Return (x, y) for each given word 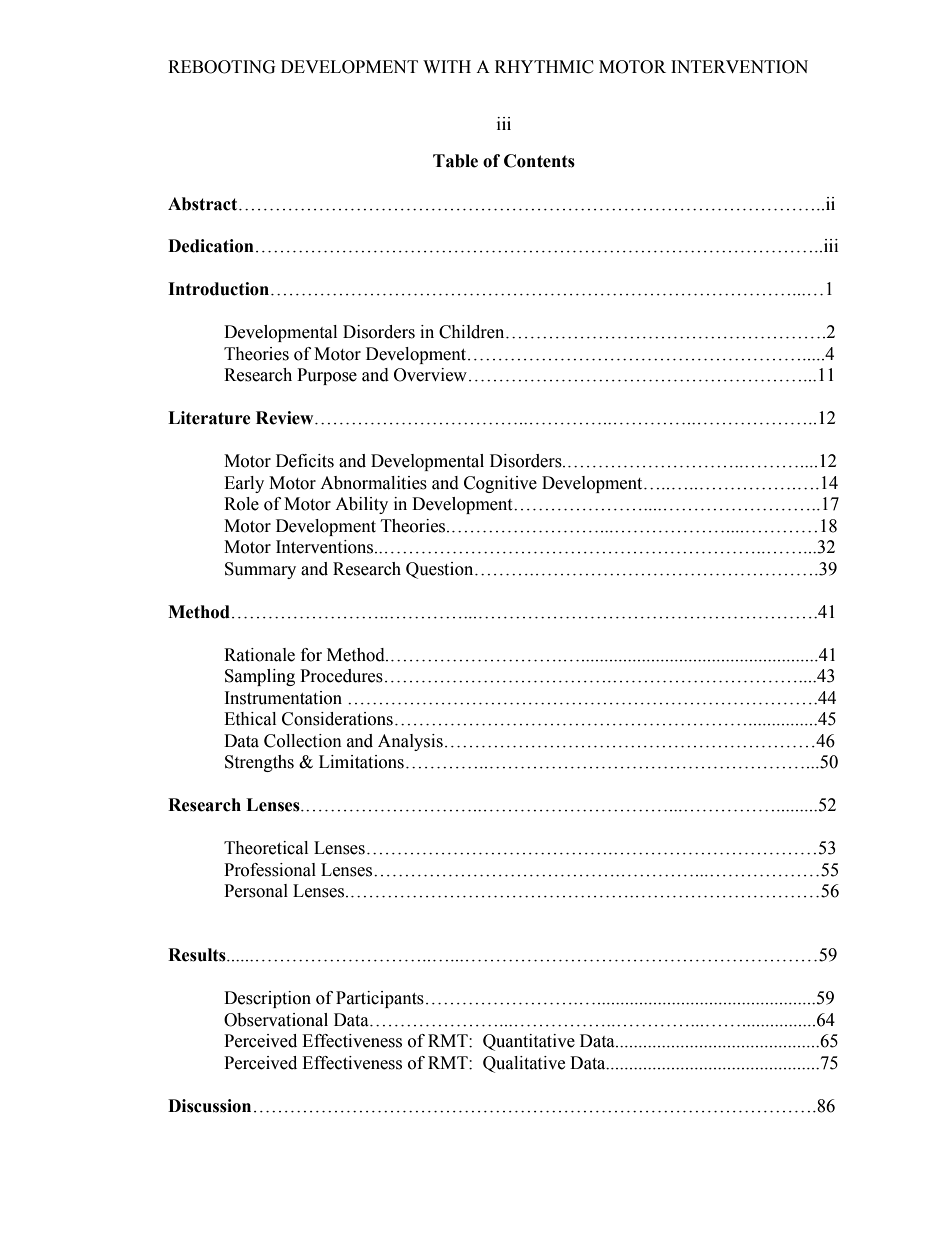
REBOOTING (222, 67)
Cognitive (500, 484)
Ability (361, 505)
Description (267, 999)
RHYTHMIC (544, 67)
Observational (276, 1020)
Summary (260, 570)
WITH (447, 66)
